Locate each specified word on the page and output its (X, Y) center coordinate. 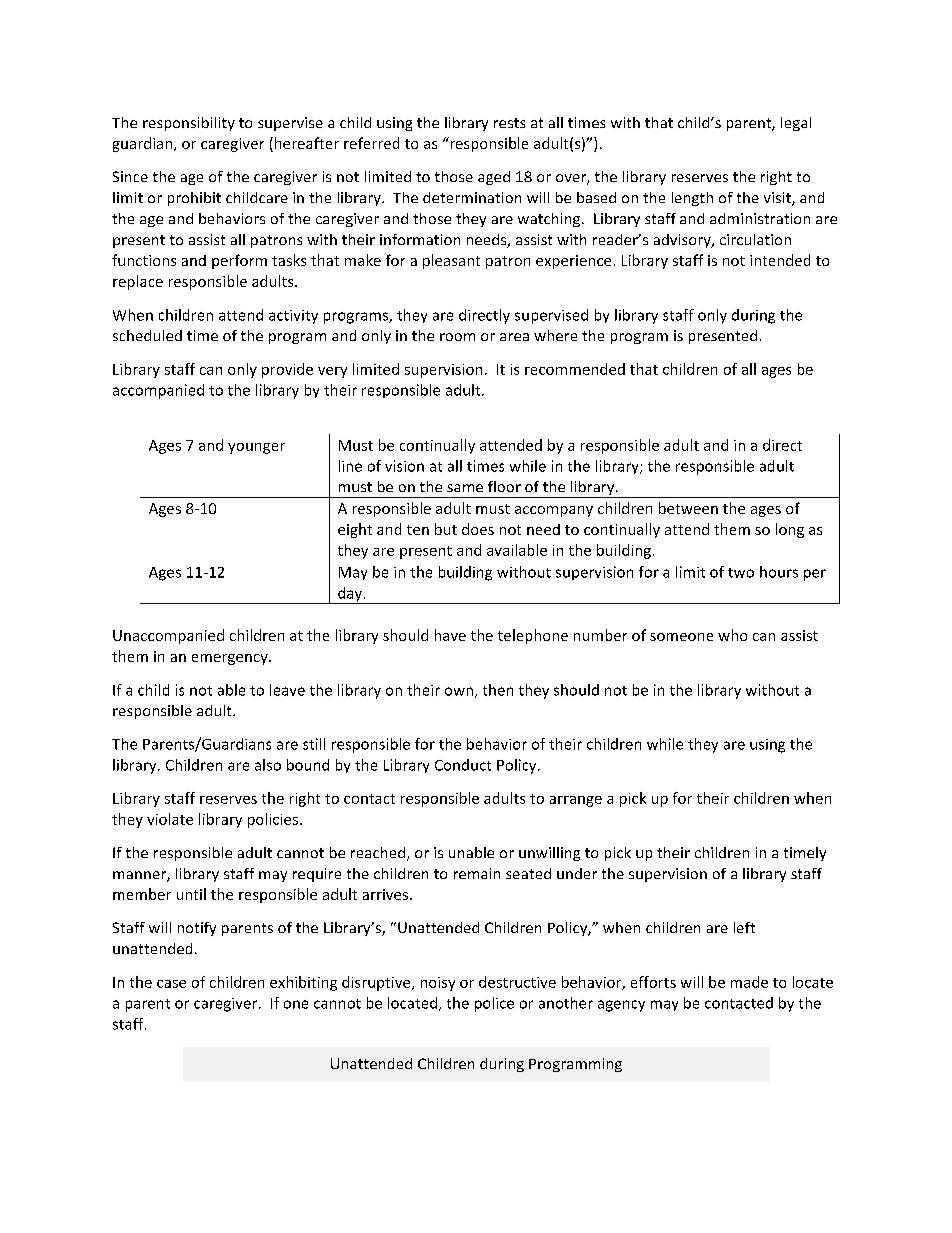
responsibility (189, 124)
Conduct (463, 765)
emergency (231, 659)
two (741, 573)
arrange (576, 801)
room (457, 337)
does (478, 529)
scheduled (147, 335)
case (171, 984)
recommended (575, 369)
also (268, 765)
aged (494, 178)
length (692, 199)
